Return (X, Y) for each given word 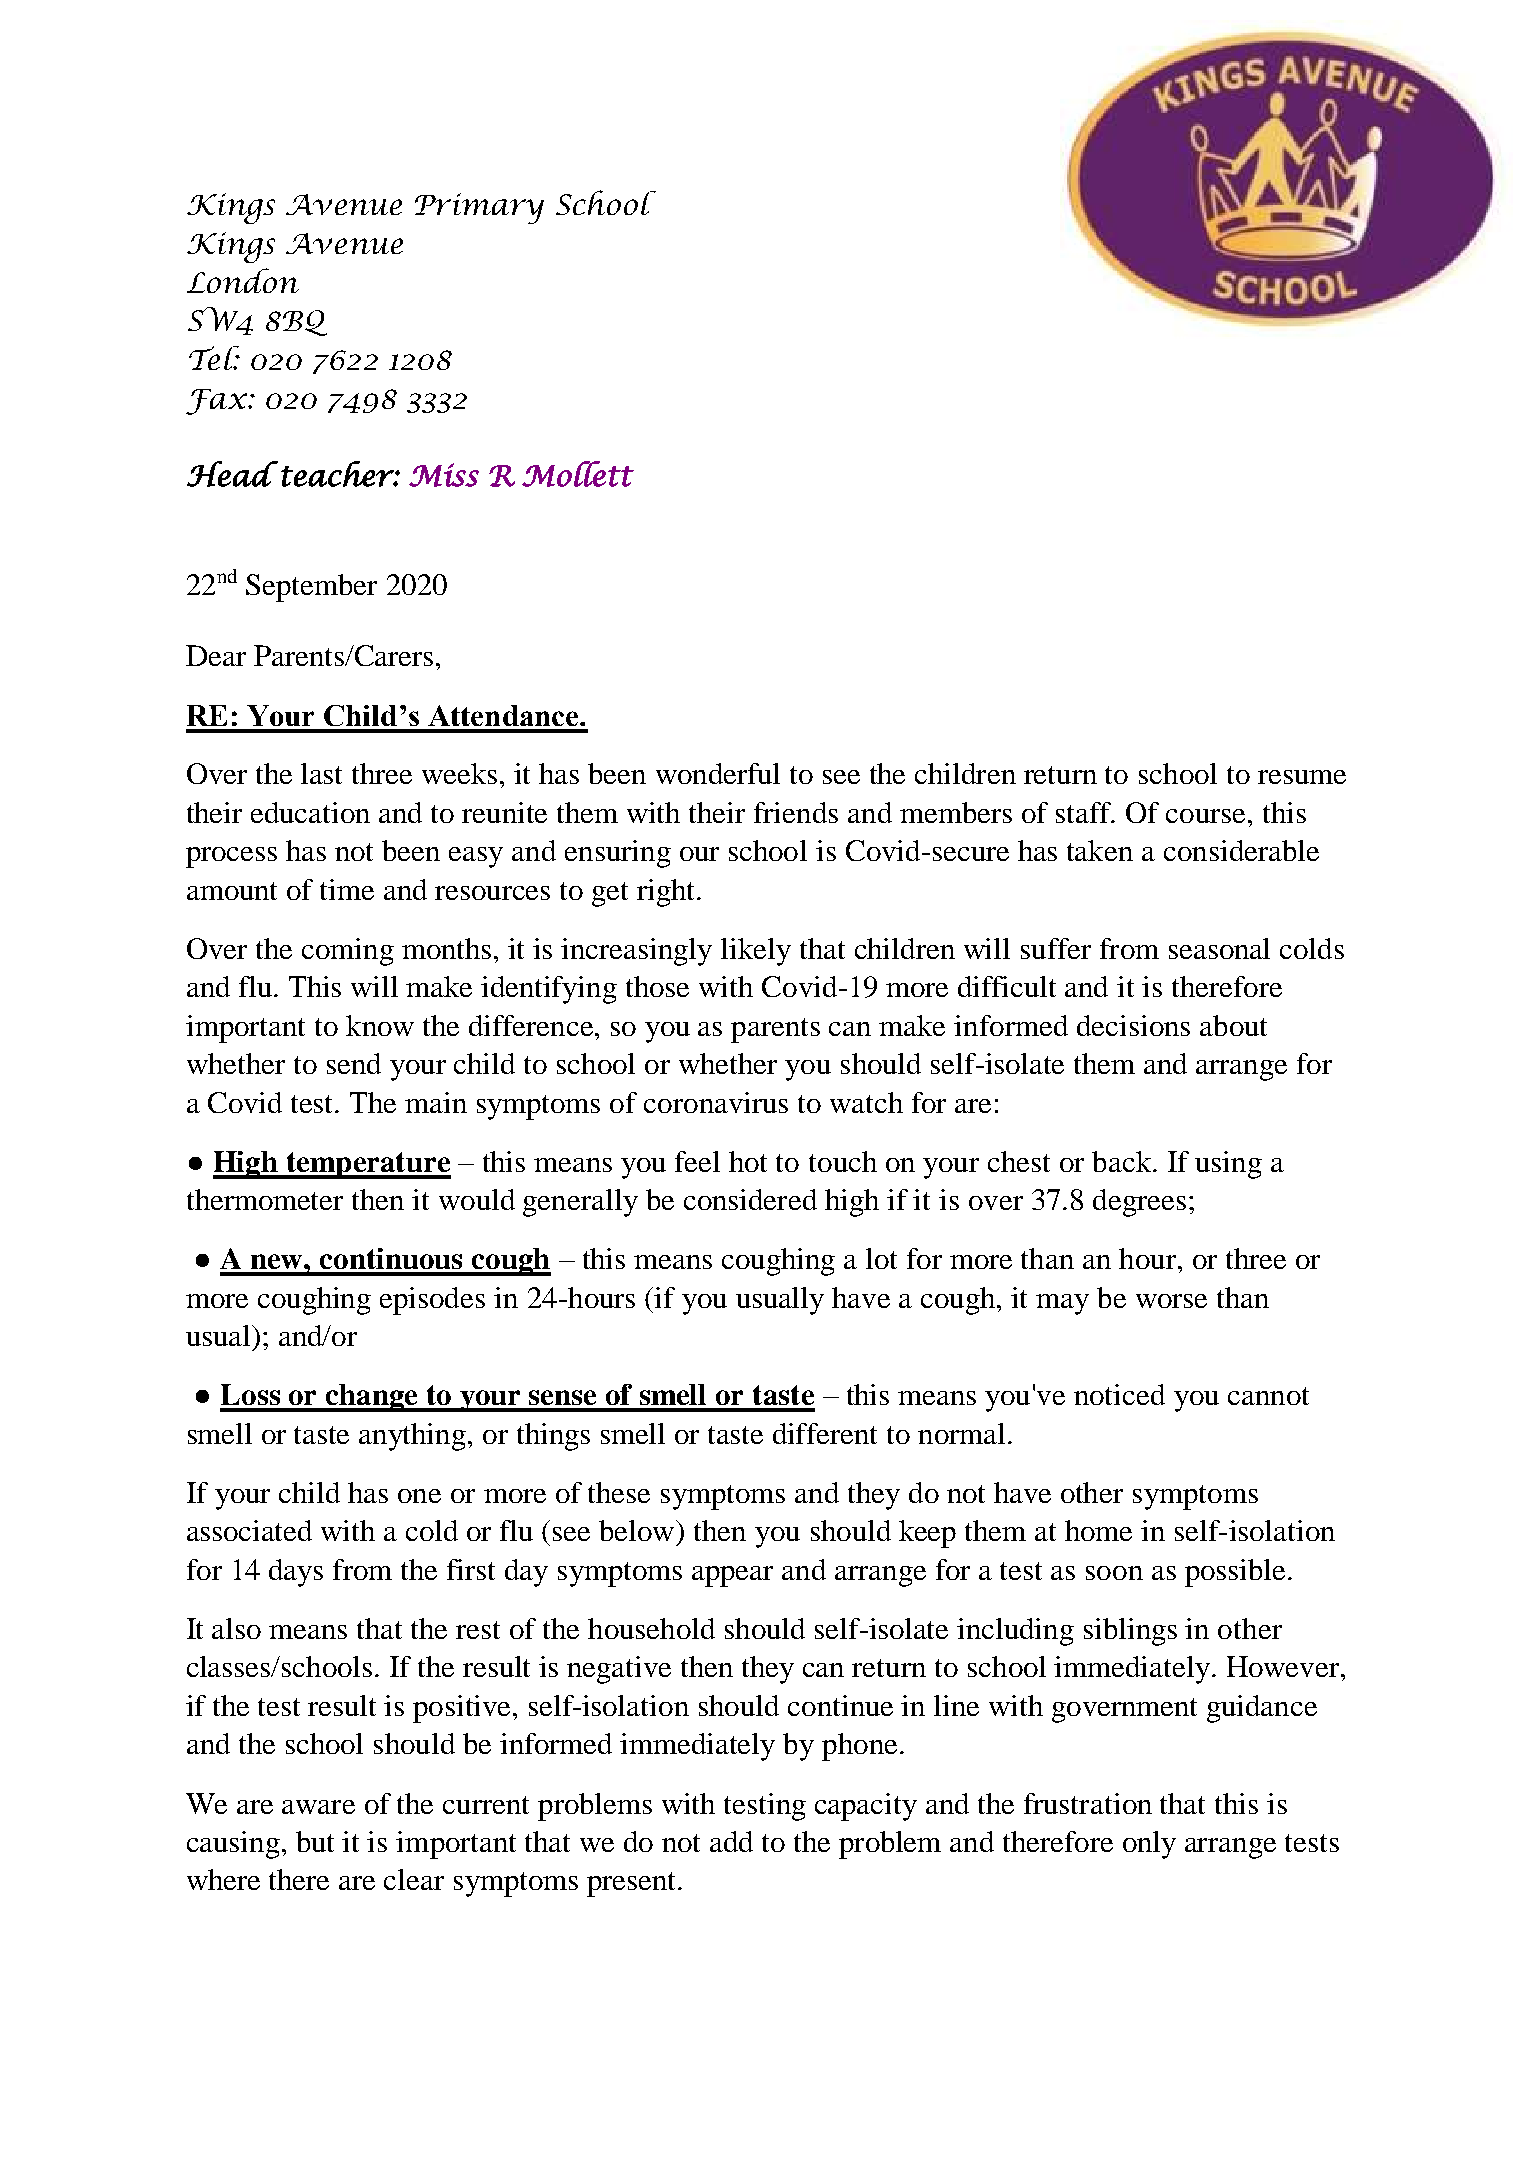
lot (881, 1258)
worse (1171, 1301)
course (1205, 816)
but (315, 1841)
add (731, 1841)
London (243, 280)
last (321, 773)
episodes (432, 1301)
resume (1302, 777)
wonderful (718, 773)
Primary (479, 208)
